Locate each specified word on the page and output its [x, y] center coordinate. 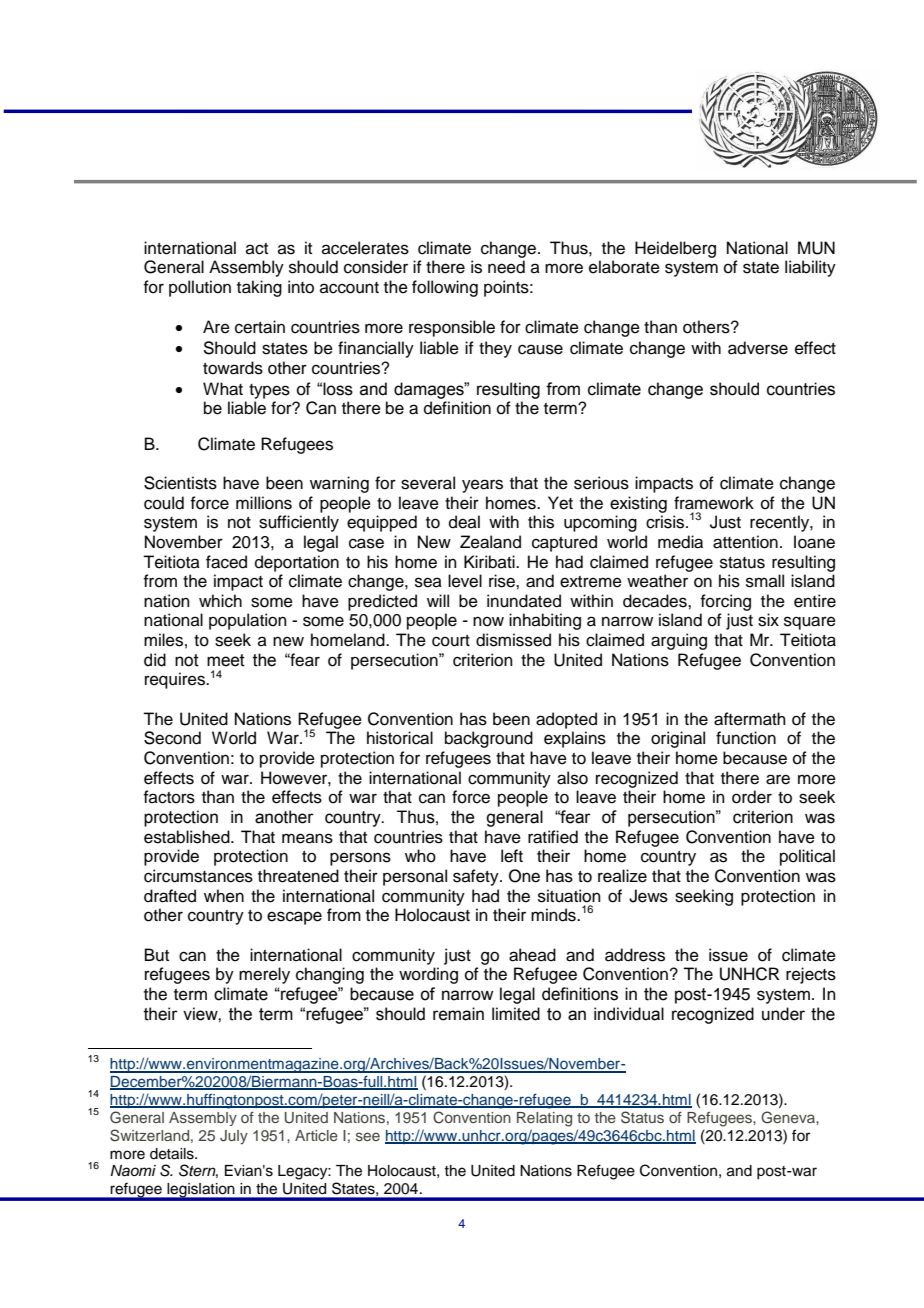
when [224, 896]
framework [714, 503]
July [234, 1137]
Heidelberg [675, 249]
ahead [532, 955]
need [506, 267]
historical [400, 738]
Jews [648, 896]
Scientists [180, 483]
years [482, 486]
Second [172, 738]
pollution [200, 288]
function [746, 738]
